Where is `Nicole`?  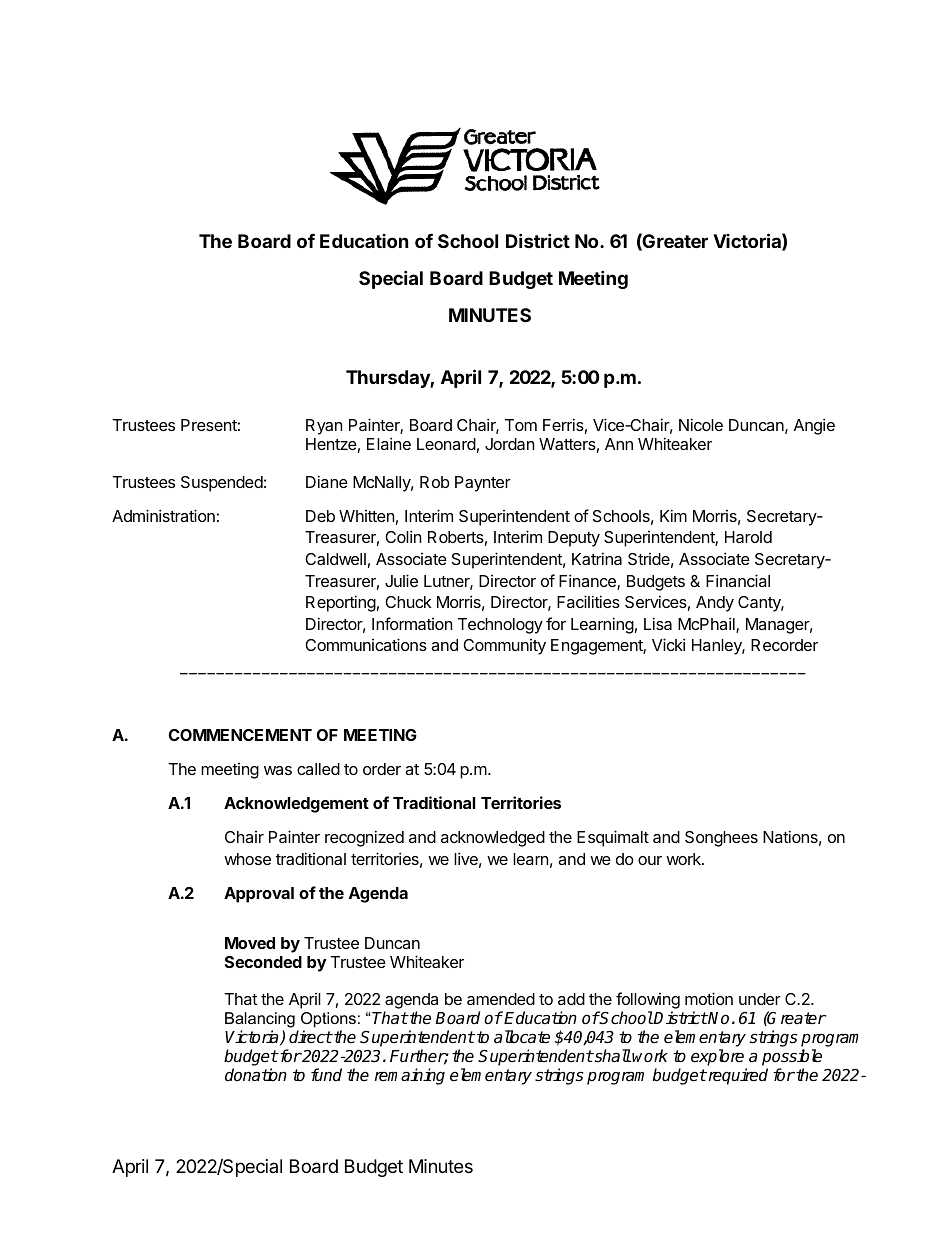 Nicole is located at coordinates (701, 424).
